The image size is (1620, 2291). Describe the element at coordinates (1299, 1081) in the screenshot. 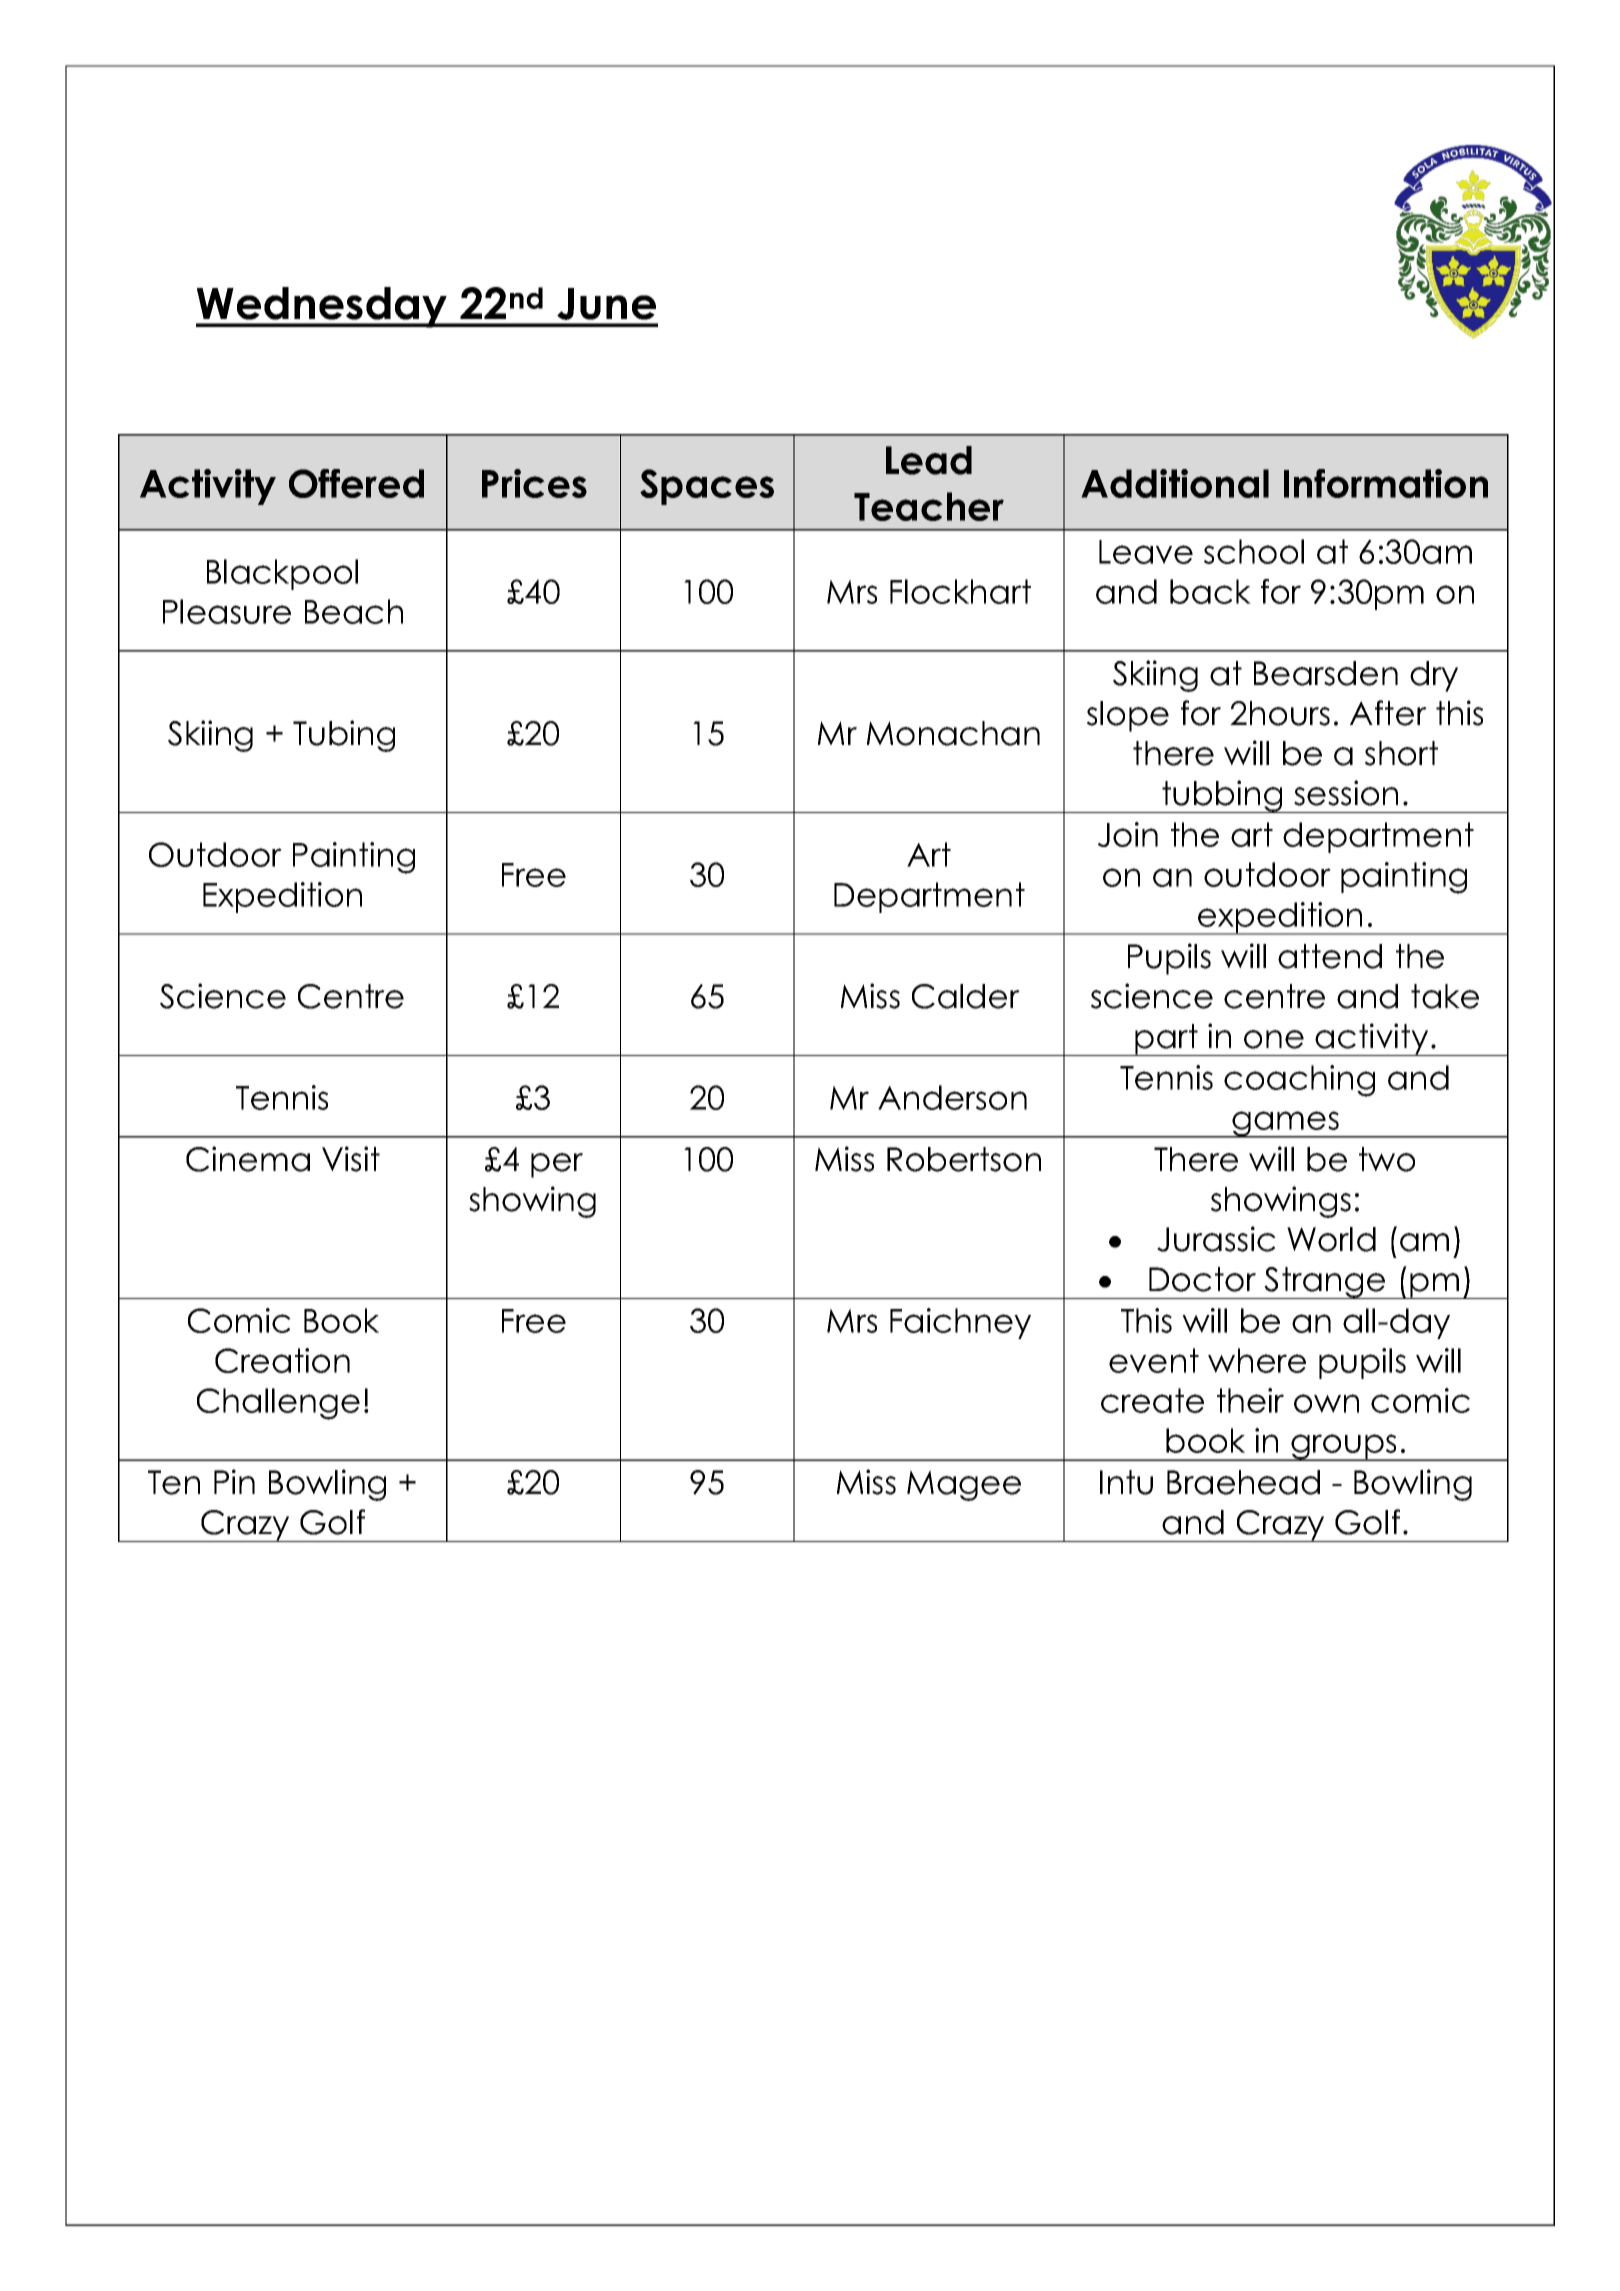

I see `coaching` at that location.
